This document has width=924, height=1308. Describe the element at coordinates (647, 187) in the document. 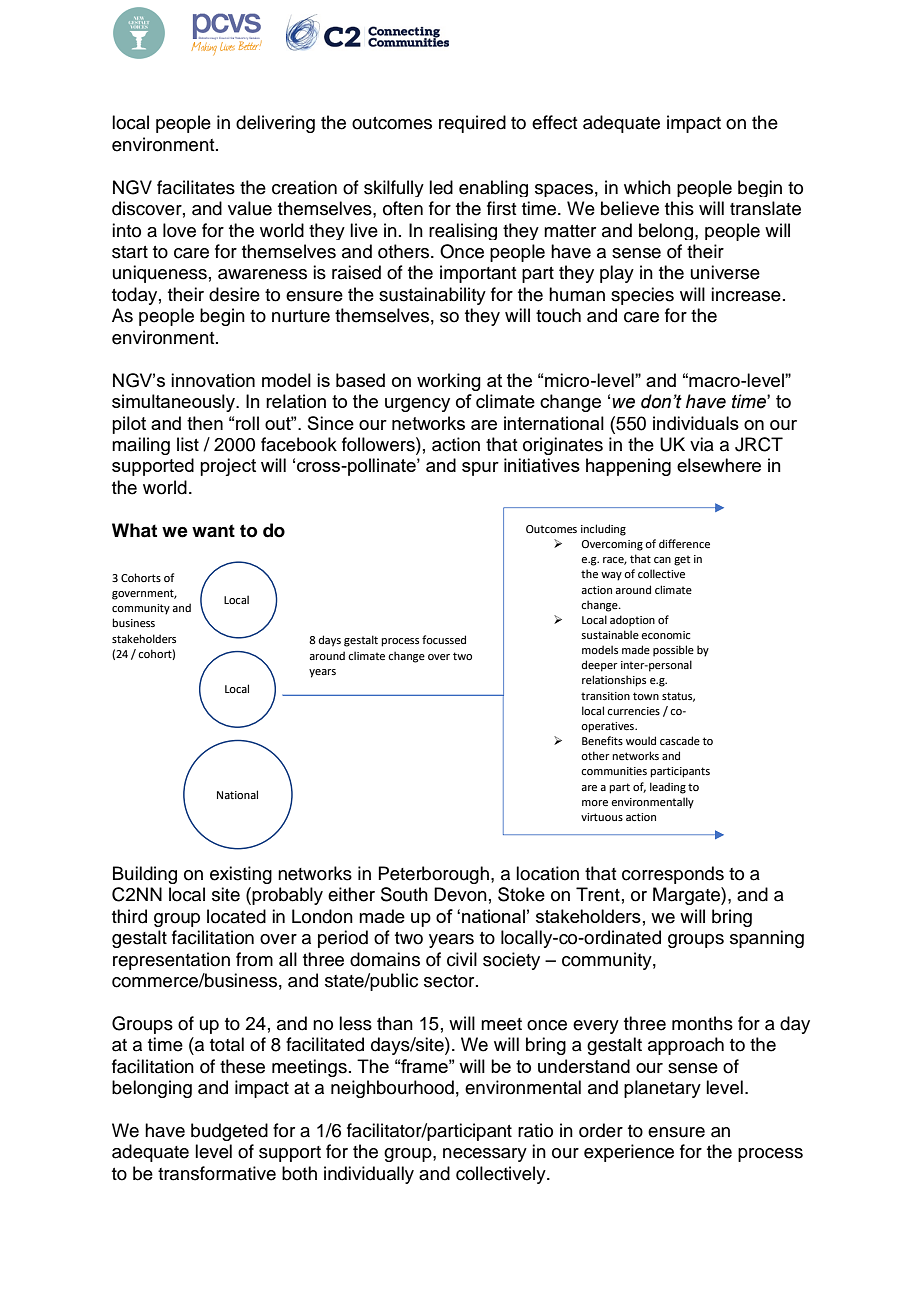

I see `which` at that location.
